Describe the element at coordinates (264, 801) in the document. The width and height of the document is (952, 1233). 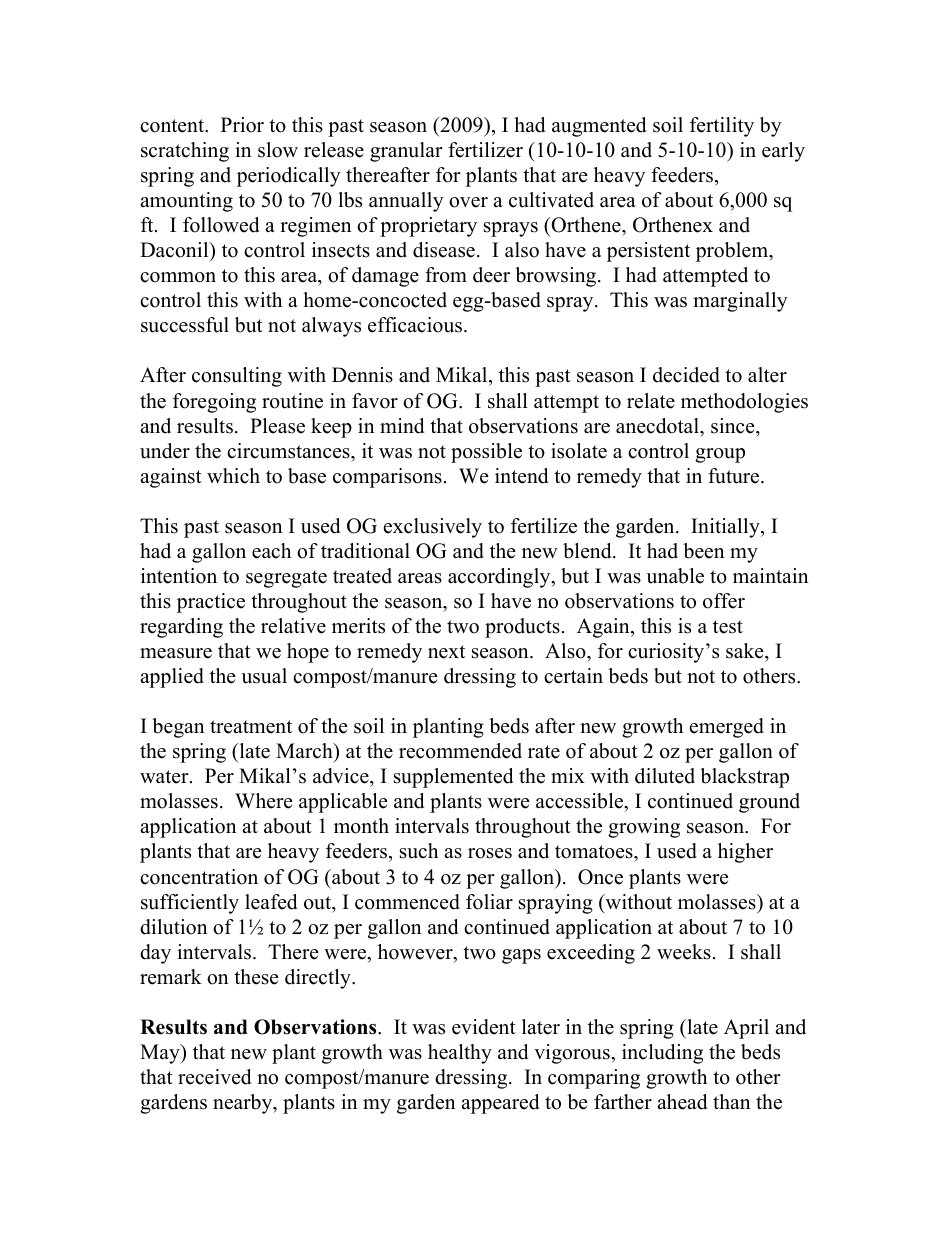
I see `Where` at that location.
